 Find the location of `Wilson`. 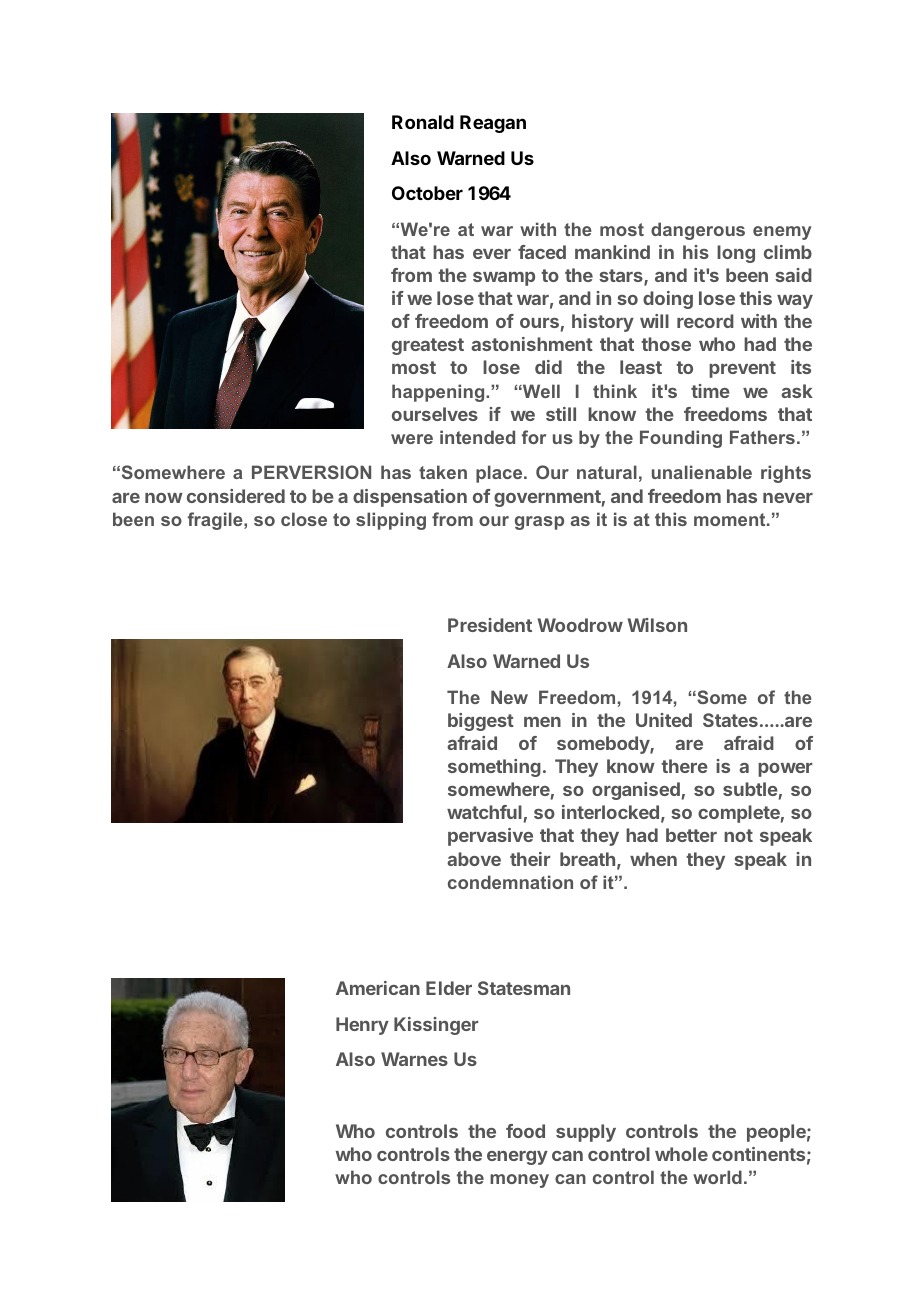

Wilson is located at coordinates (657, 625).
